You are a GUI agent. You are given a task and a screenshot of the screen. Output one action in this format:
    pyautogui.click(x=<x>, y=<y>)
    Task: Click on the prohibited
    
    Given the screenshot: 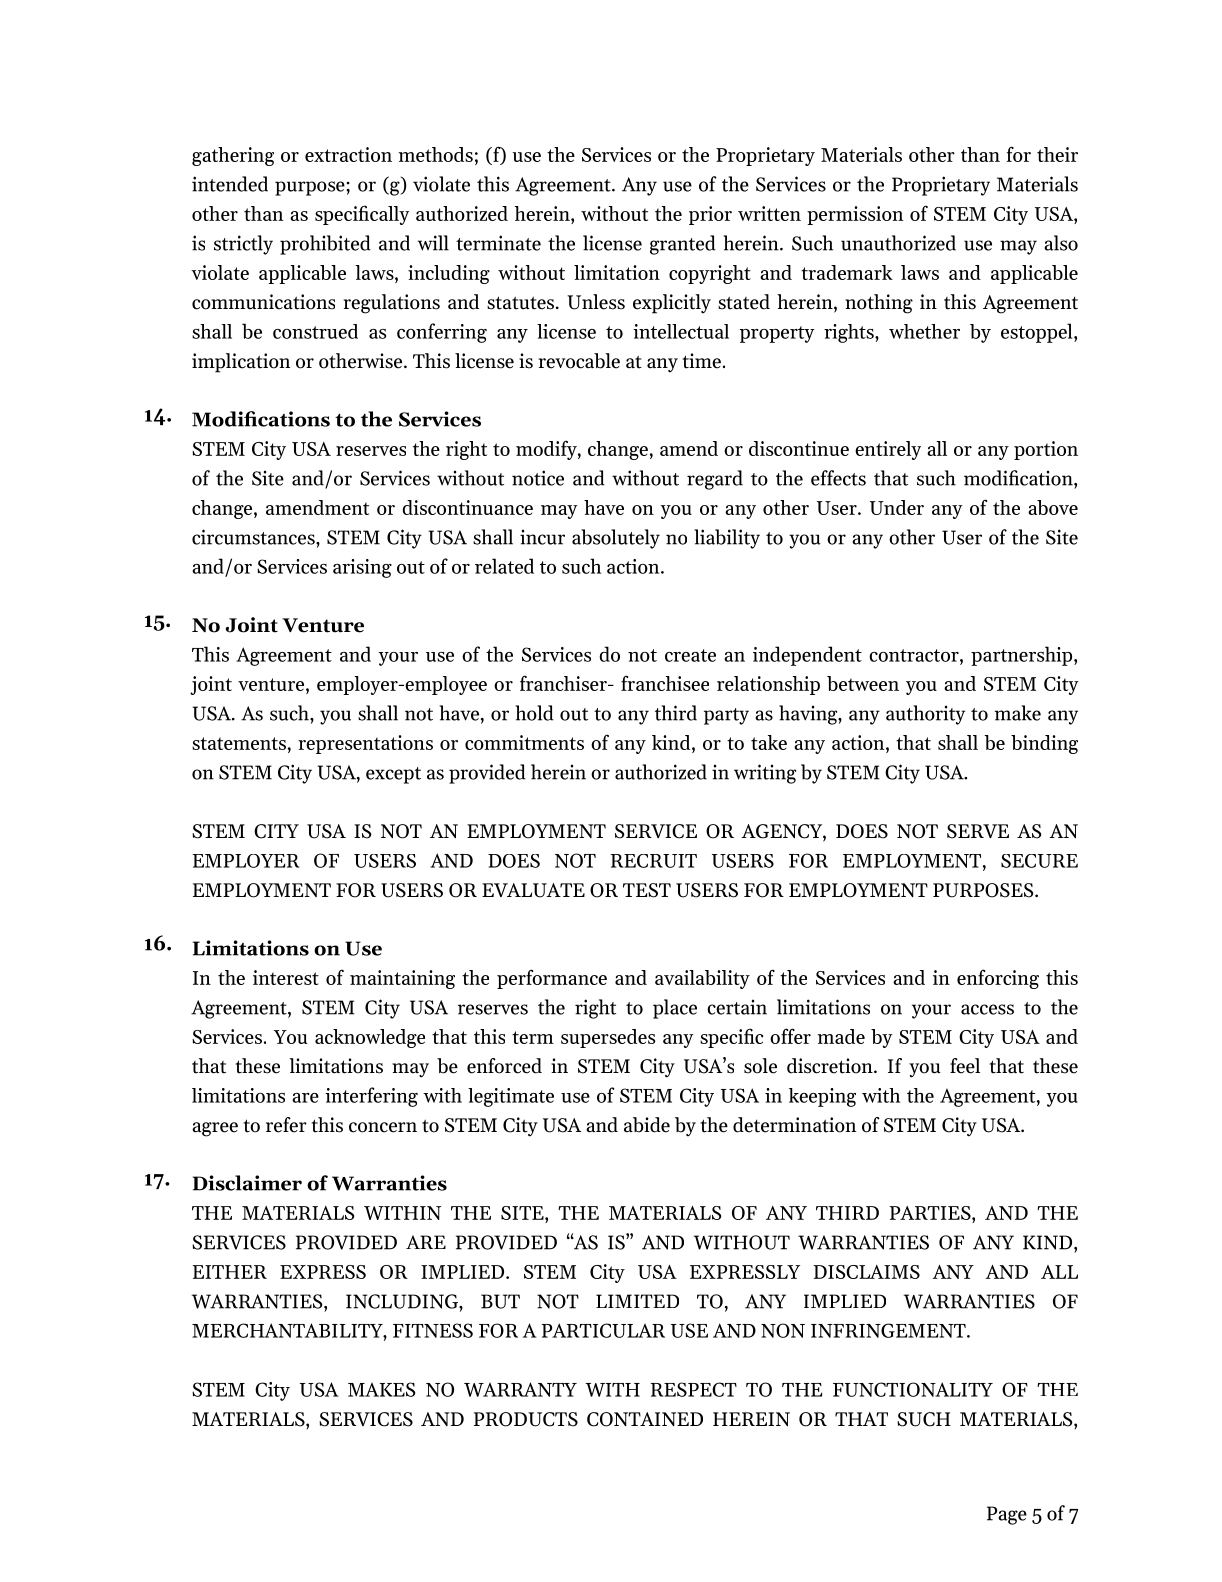 What is the action you would take?
    pyautogui.click(x=325, y=245)
